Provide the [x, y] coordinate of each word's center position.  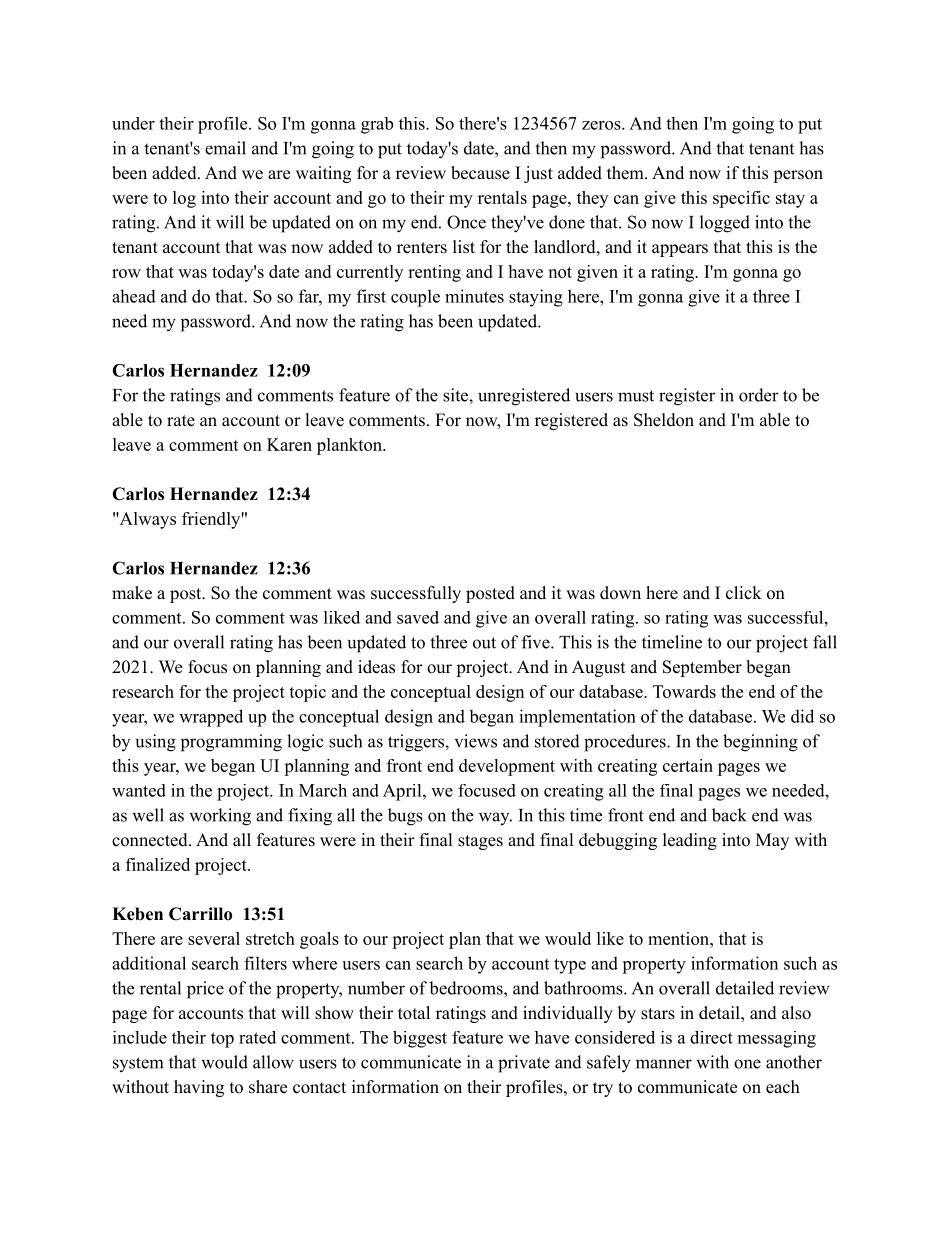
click [744, 593]
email [225, 148]
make [132, 593]
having [199, 1088]
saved [418, 617]
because [480, 173]
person [798, 176]
